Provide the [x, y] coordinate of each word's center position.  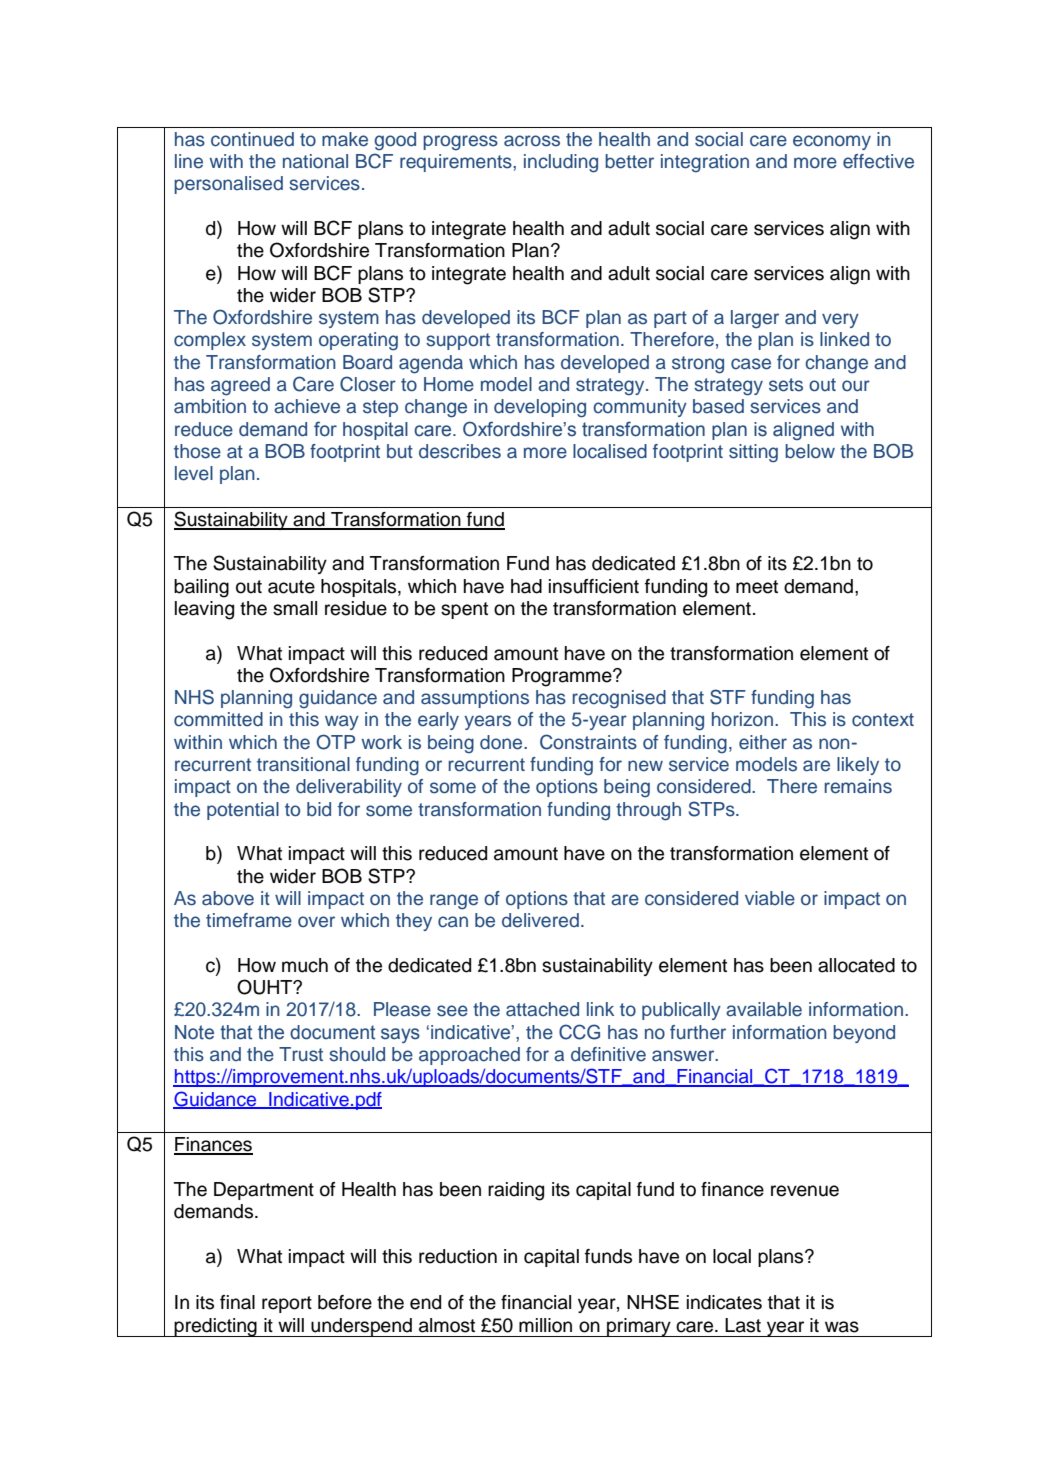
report [287, 1304]
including [561, 163]
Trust [301, 1054]
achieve [307, 406]
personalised [228, 185]
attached [542, 1009]
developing [540, 408]
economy [832, 142]
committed [218, 719]
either [763, 742]
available [764, 1009]
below [810, 451]
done [502, 742]
